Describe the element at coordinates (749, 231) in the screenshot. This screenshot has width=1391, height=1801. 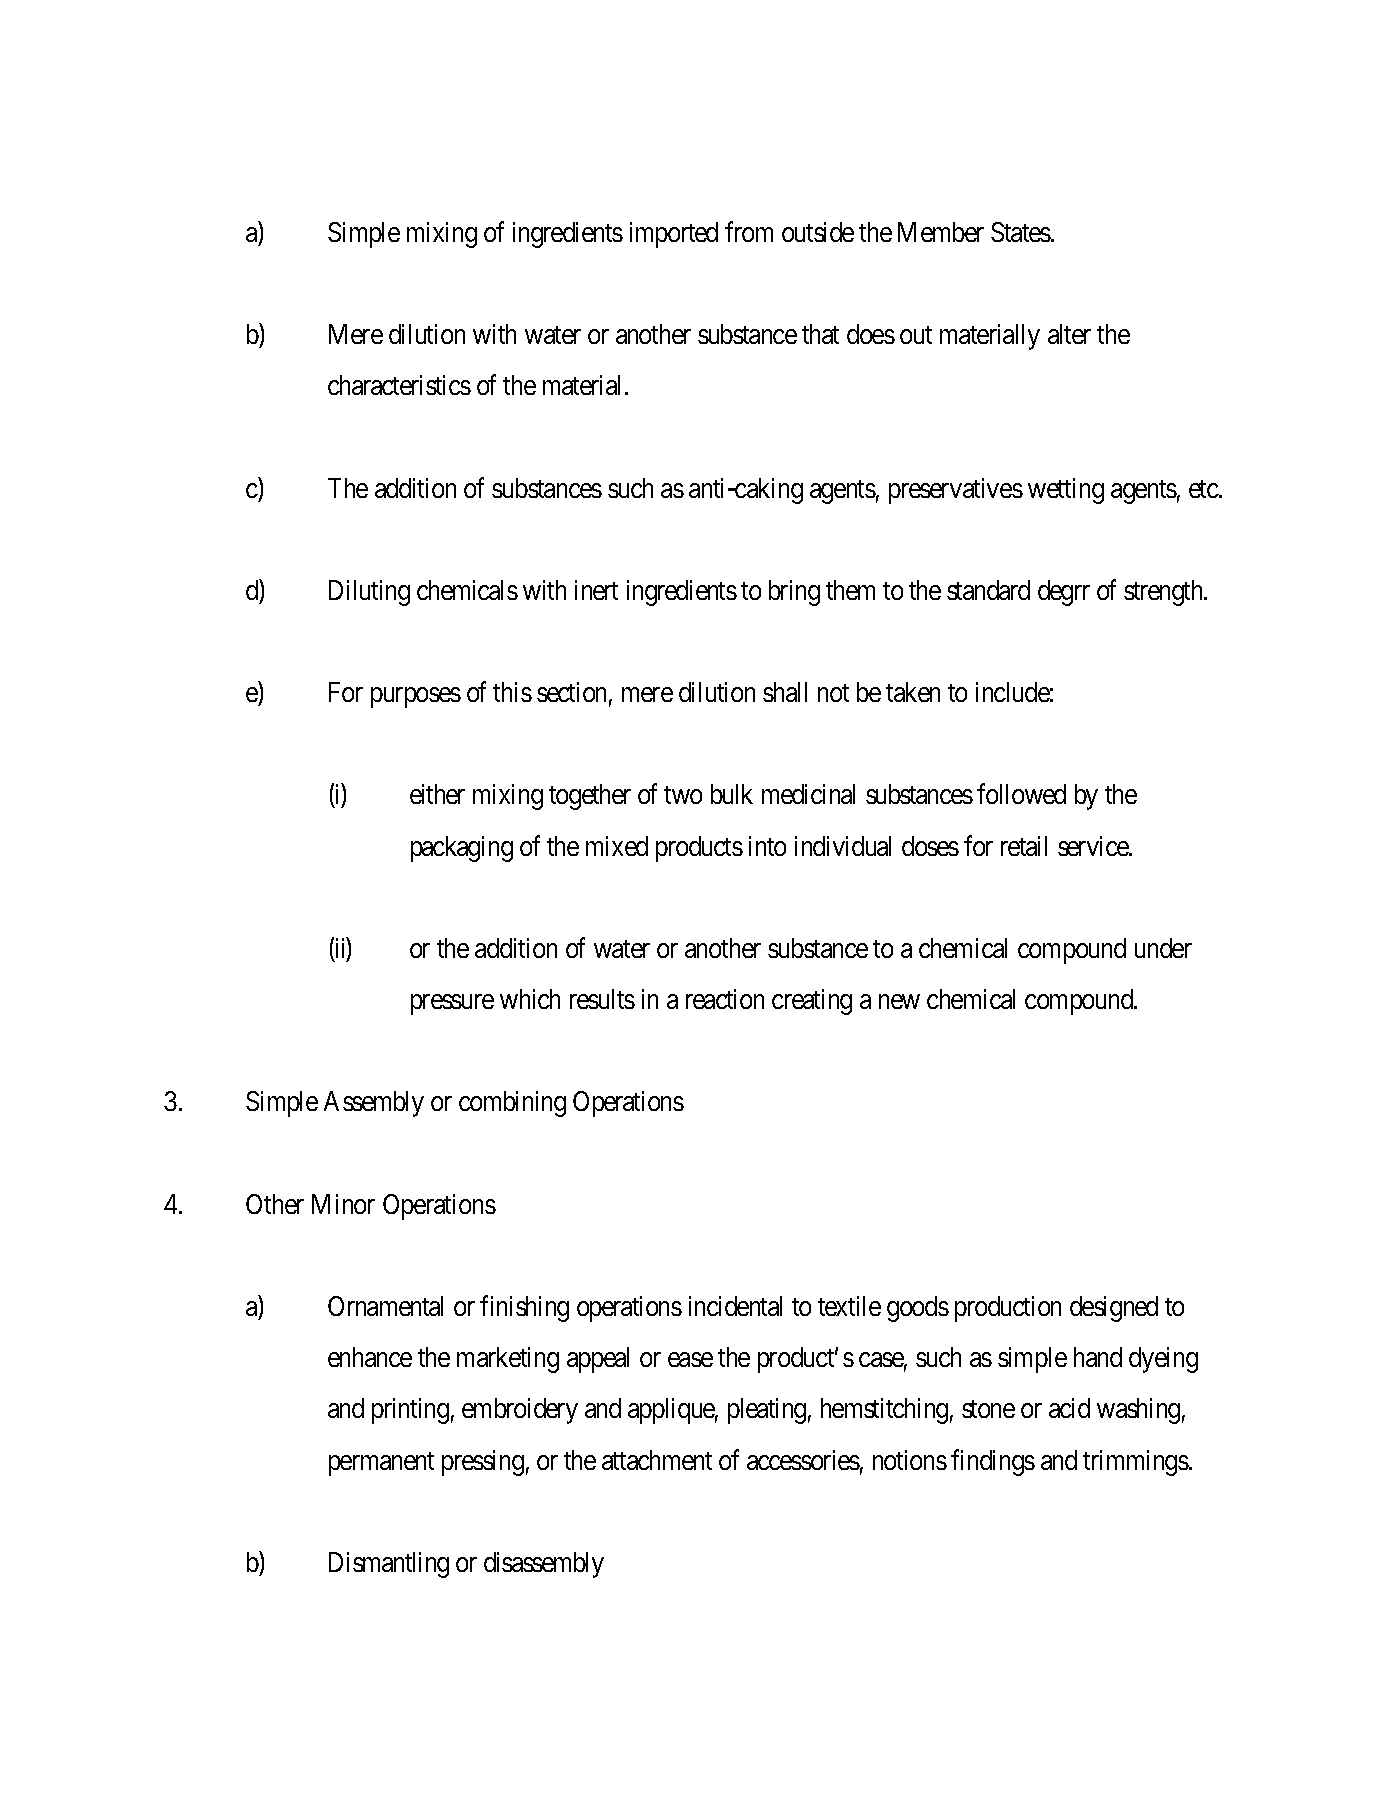
I see `from` at that location.
